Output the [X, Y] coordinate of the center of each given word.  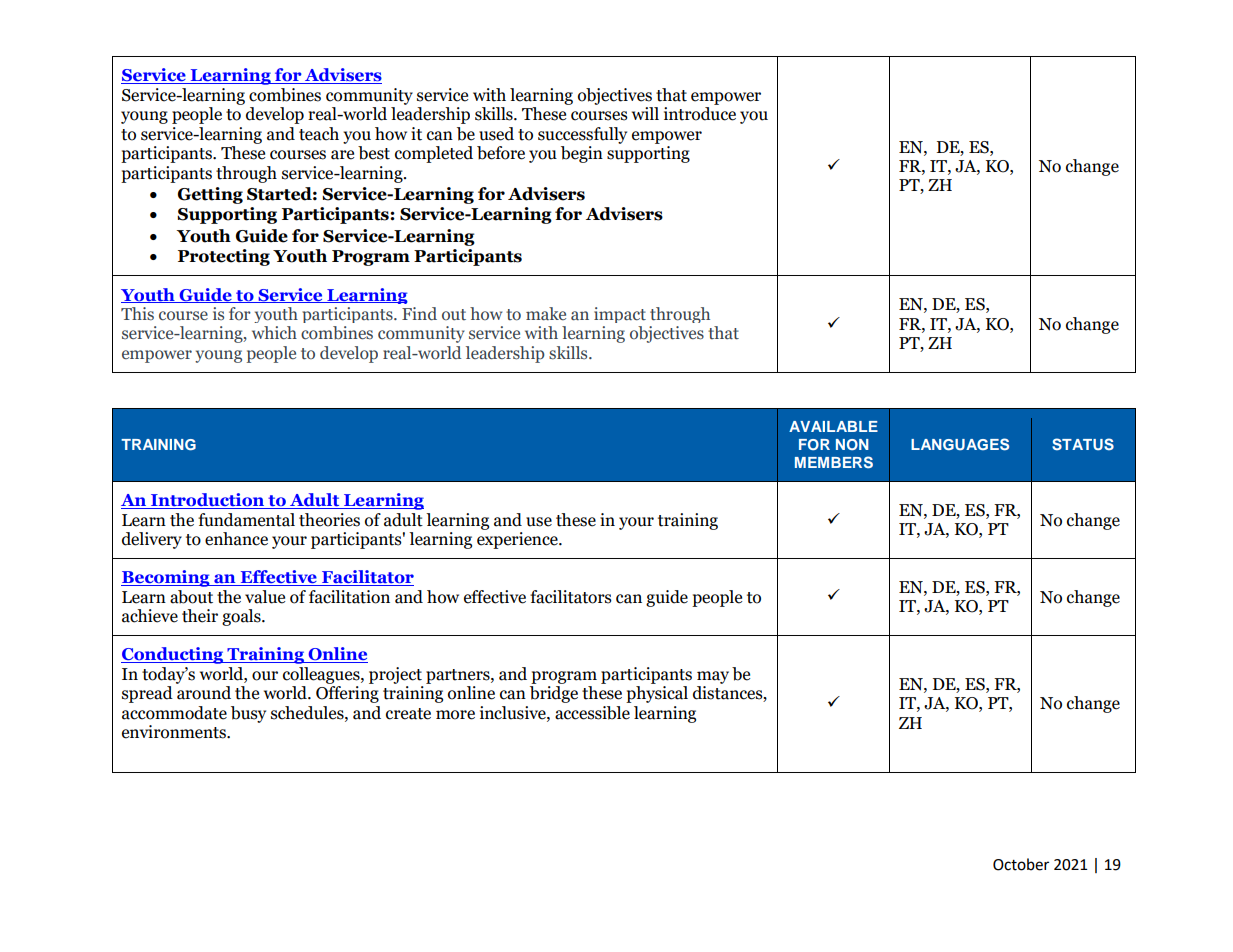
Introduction [208, 501]
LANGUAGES [960, 444]
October [1021, 864]
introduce [700, 114]
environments [175, 732]
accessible [592, 713]
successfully [582, 135]
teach [319, 134]
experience [518, 540]
